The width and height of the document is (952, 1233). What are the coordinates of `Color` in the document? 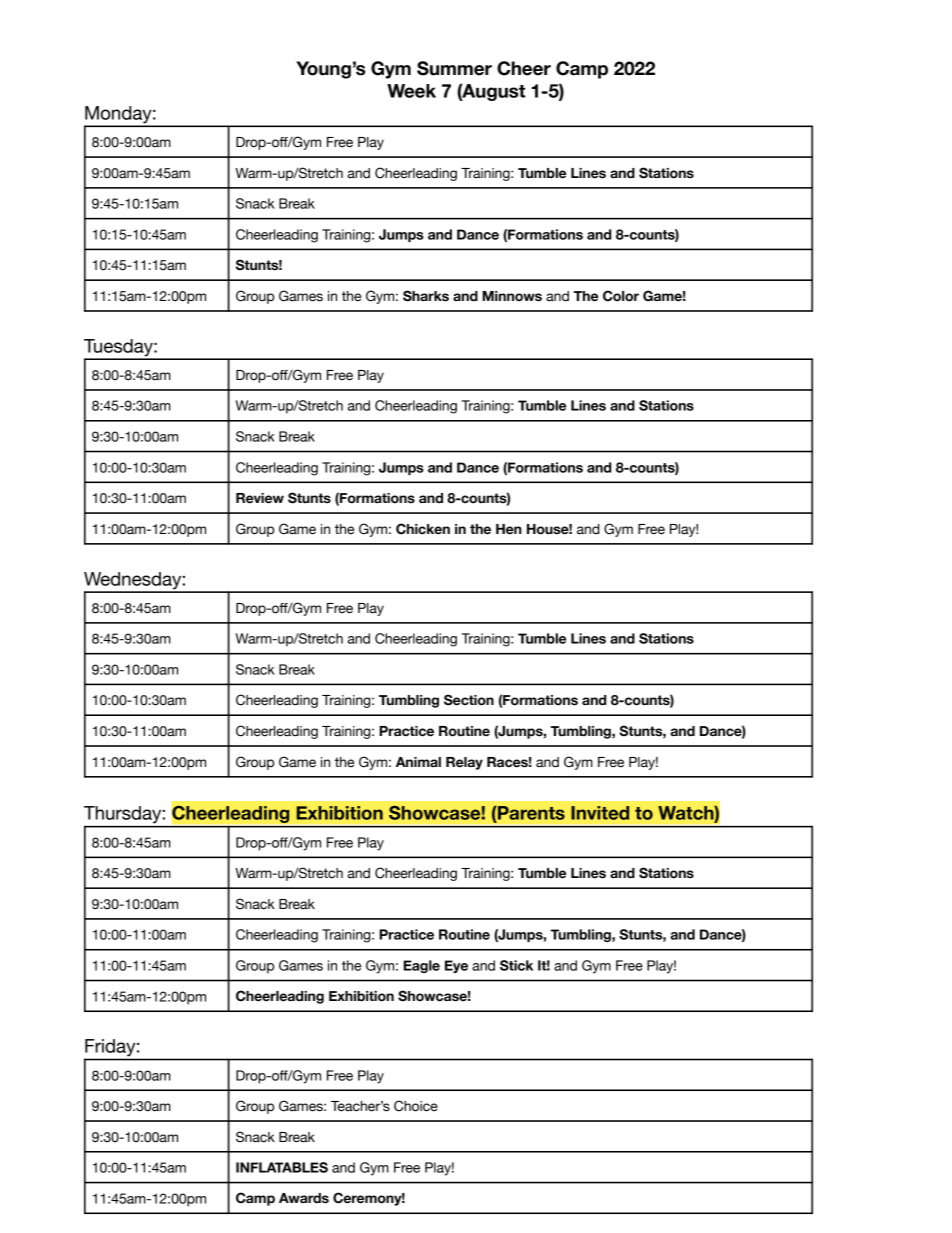 It's located at (621, 296).
